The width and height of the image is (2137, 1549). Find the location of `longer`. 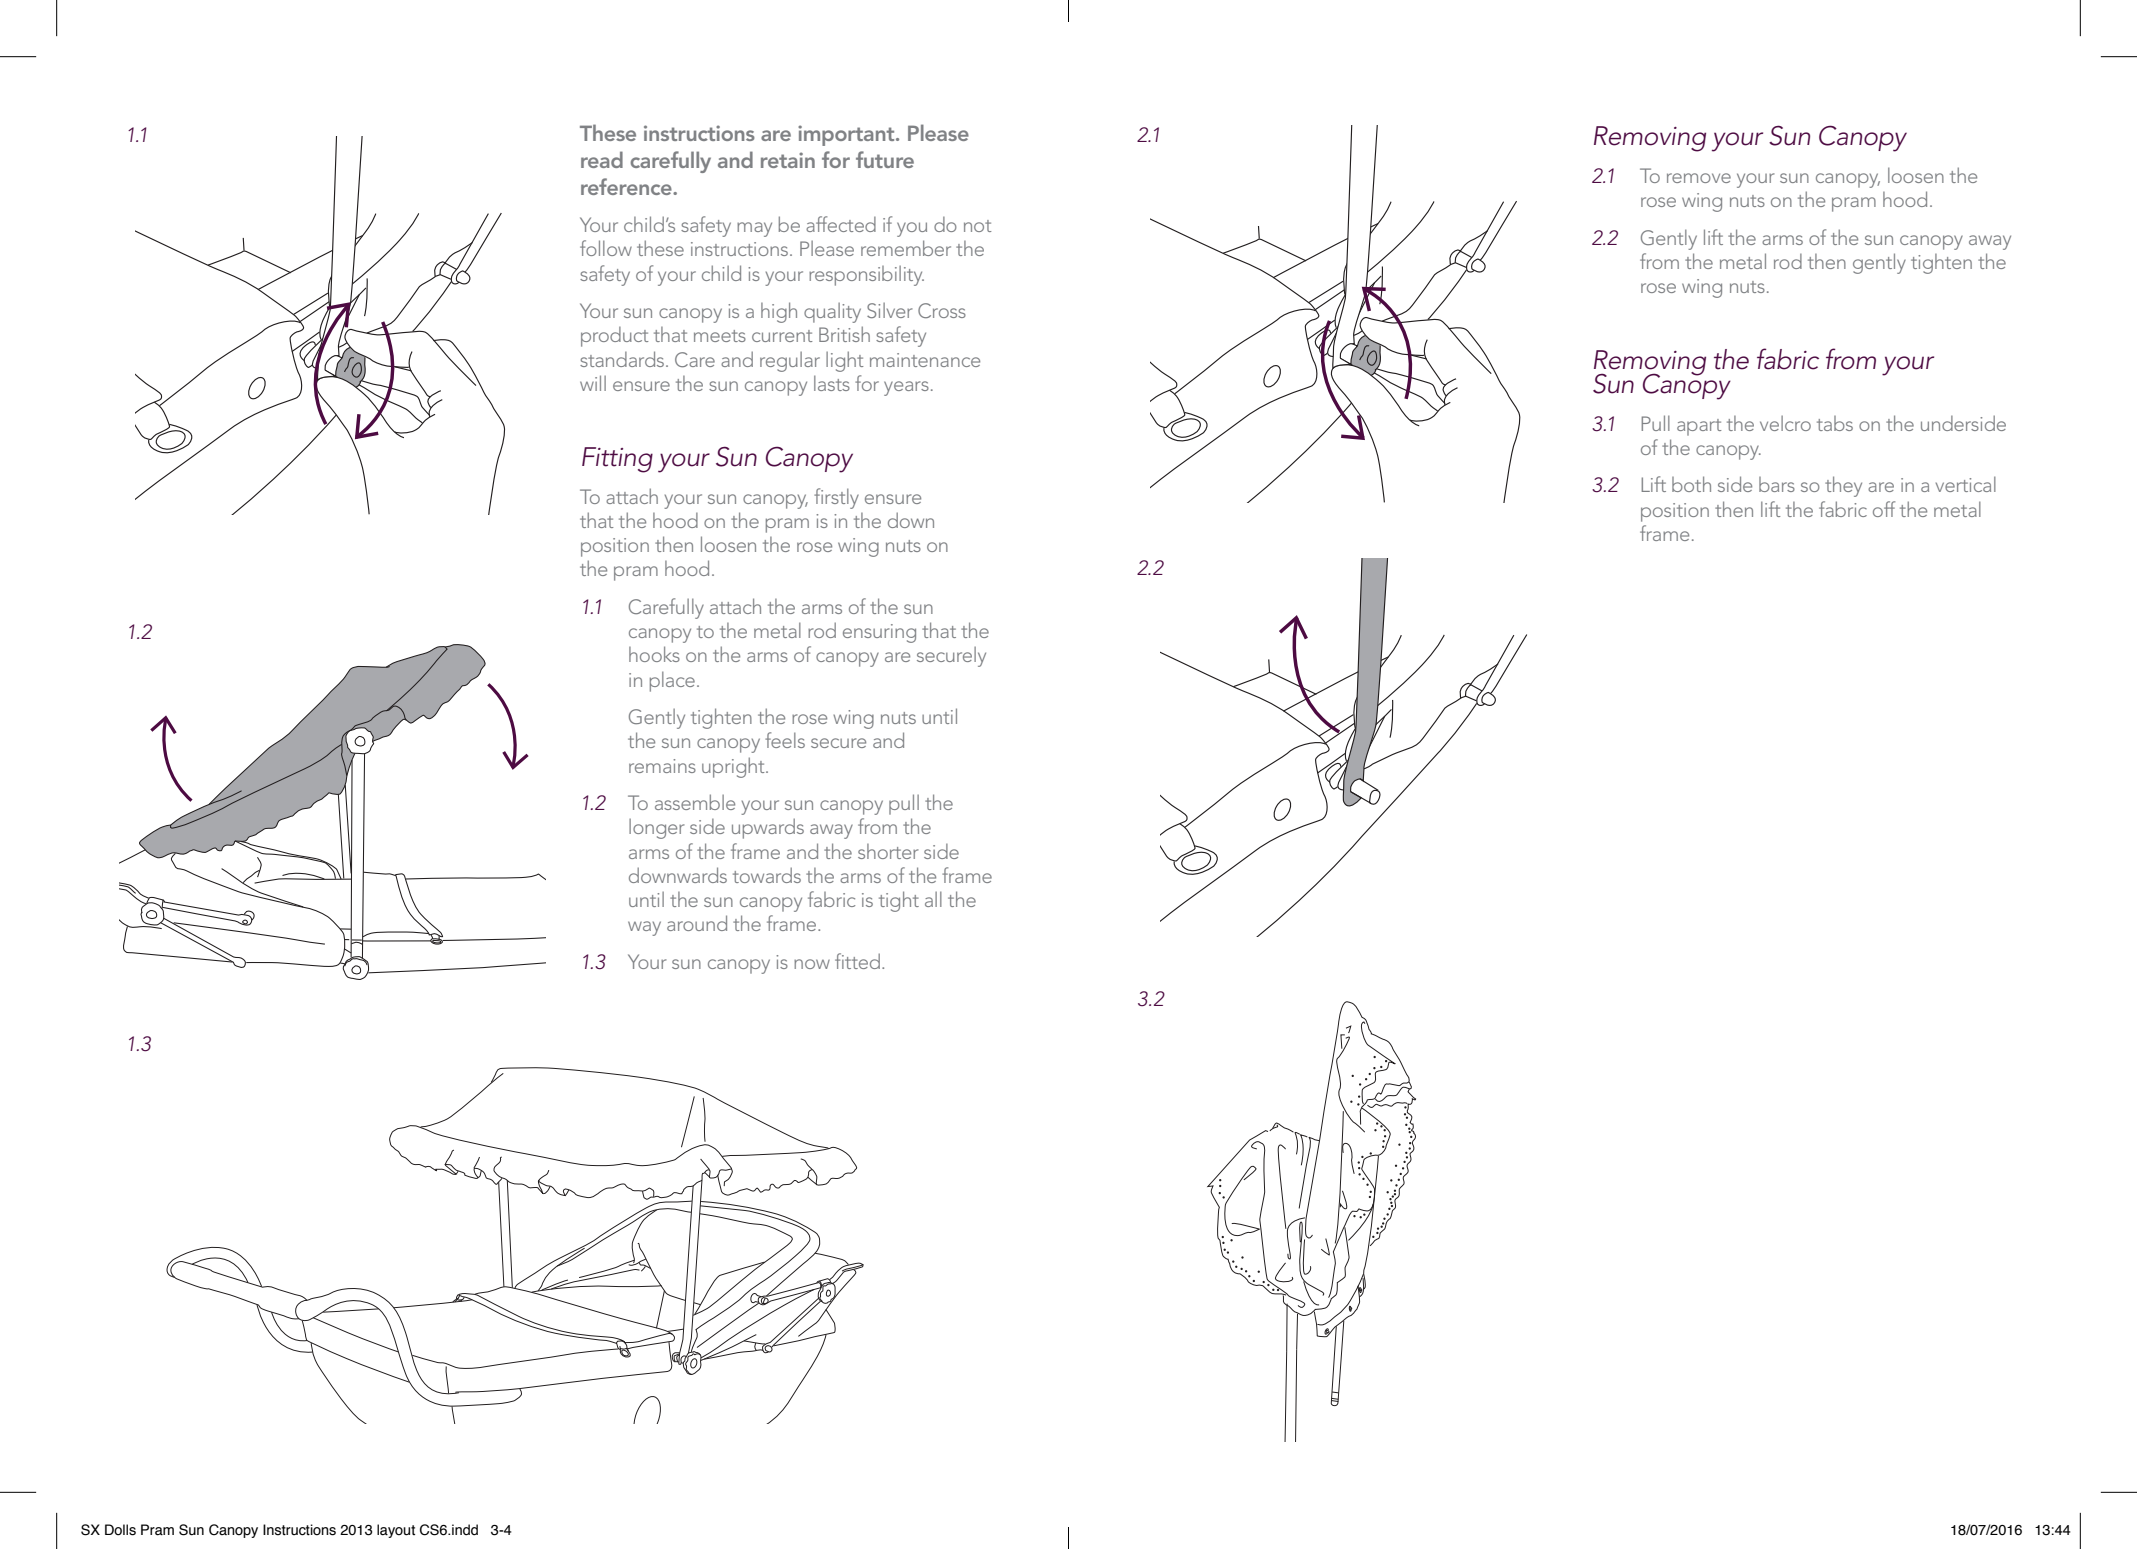

longer is located at coordinates (657, 829).
